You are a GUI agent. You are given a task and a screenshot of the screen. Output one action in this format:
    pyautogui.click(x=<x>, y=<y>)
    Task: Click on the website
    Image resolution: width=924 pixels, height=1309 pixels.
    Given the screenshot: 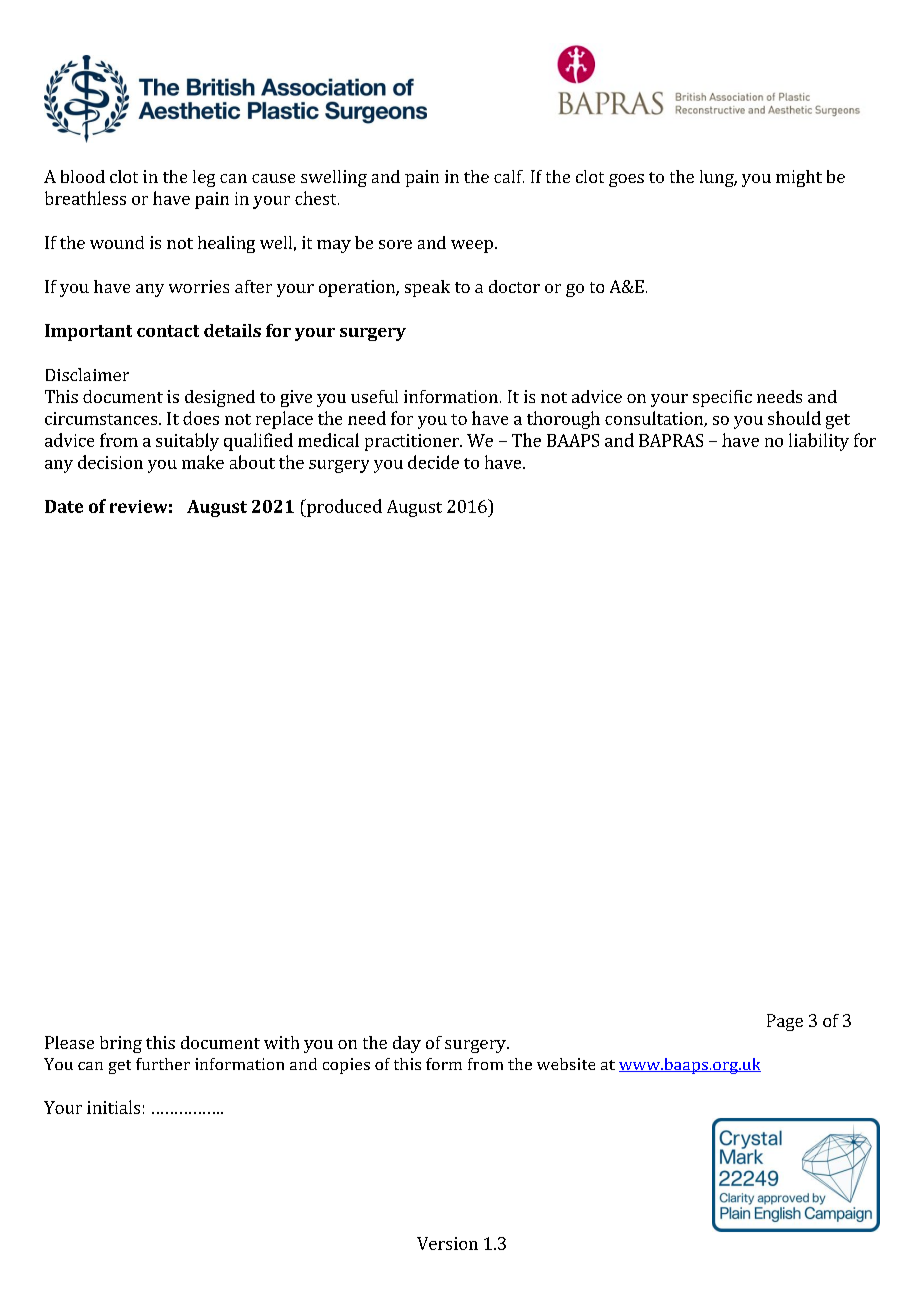 What is the action you would take?
    pyautogui.click(x=566, y=1064)
